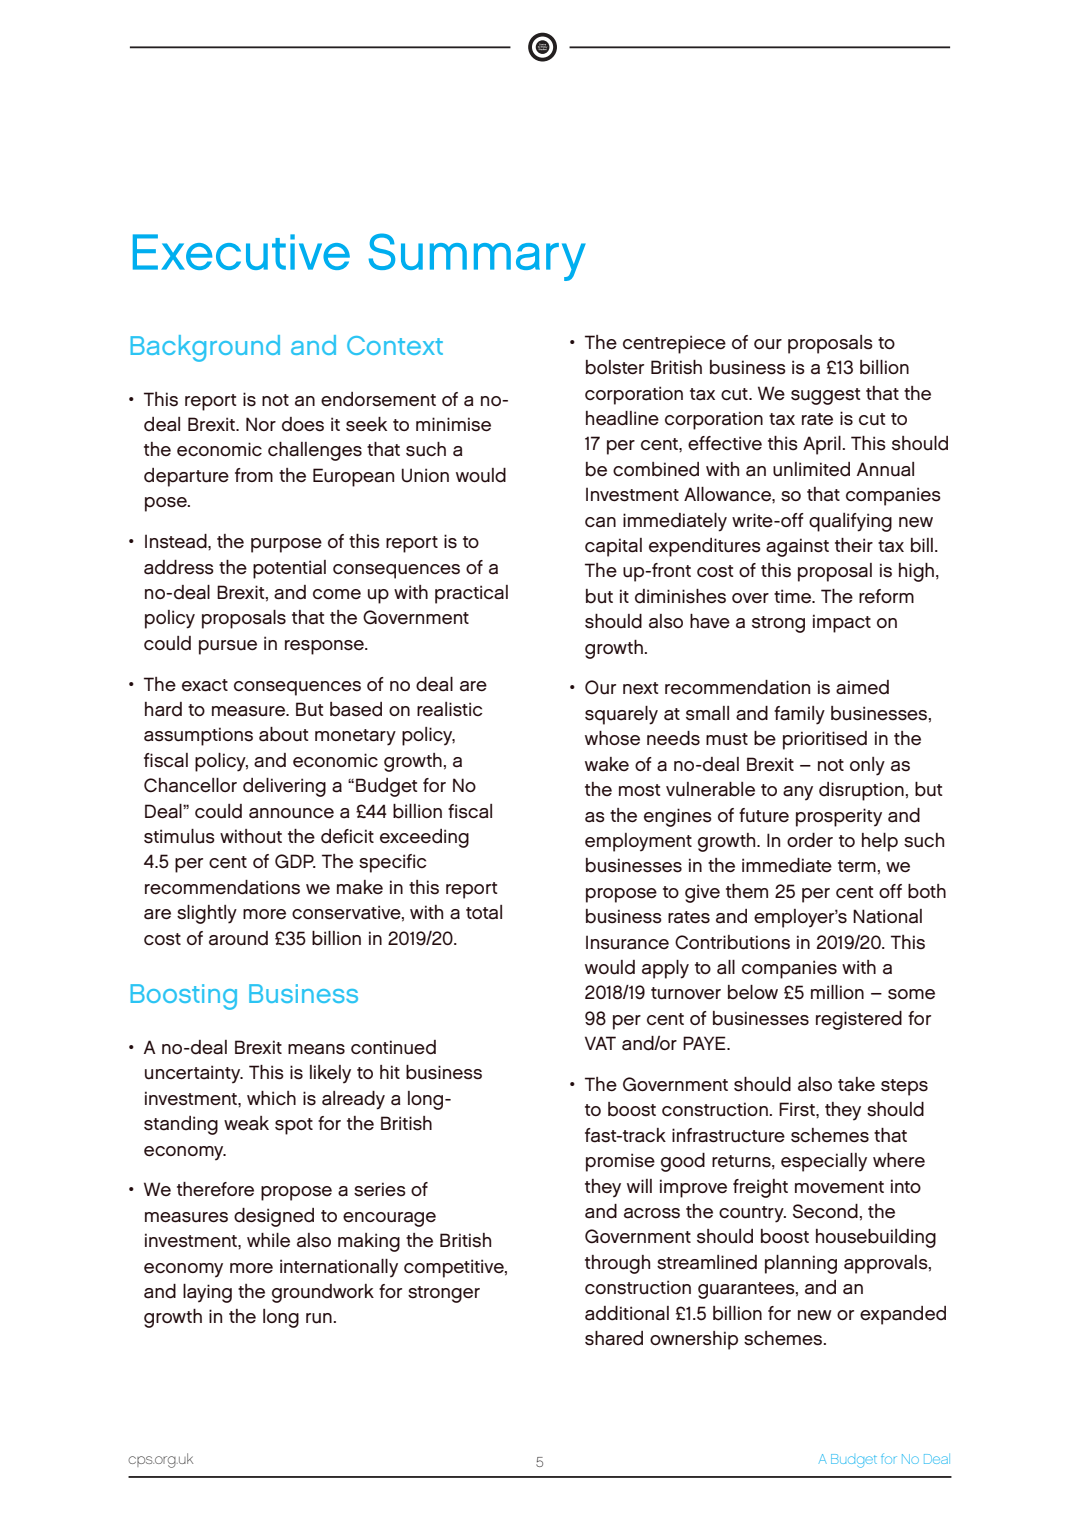 This document has width=1080, height=1528. I want to click on Summary, so click(477, 257).
